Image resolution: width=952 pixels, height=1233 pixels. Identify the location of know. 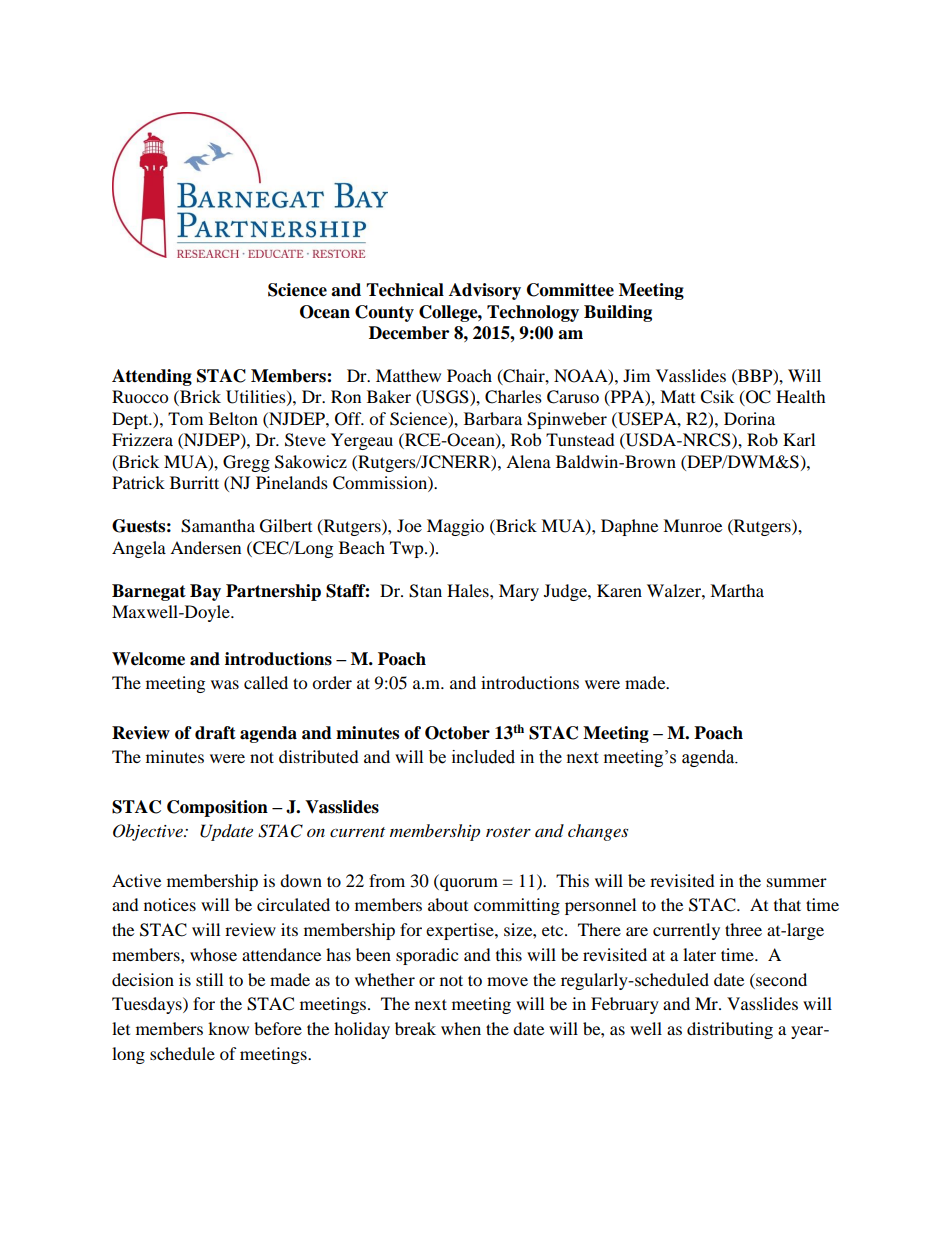
(228, 1028).
